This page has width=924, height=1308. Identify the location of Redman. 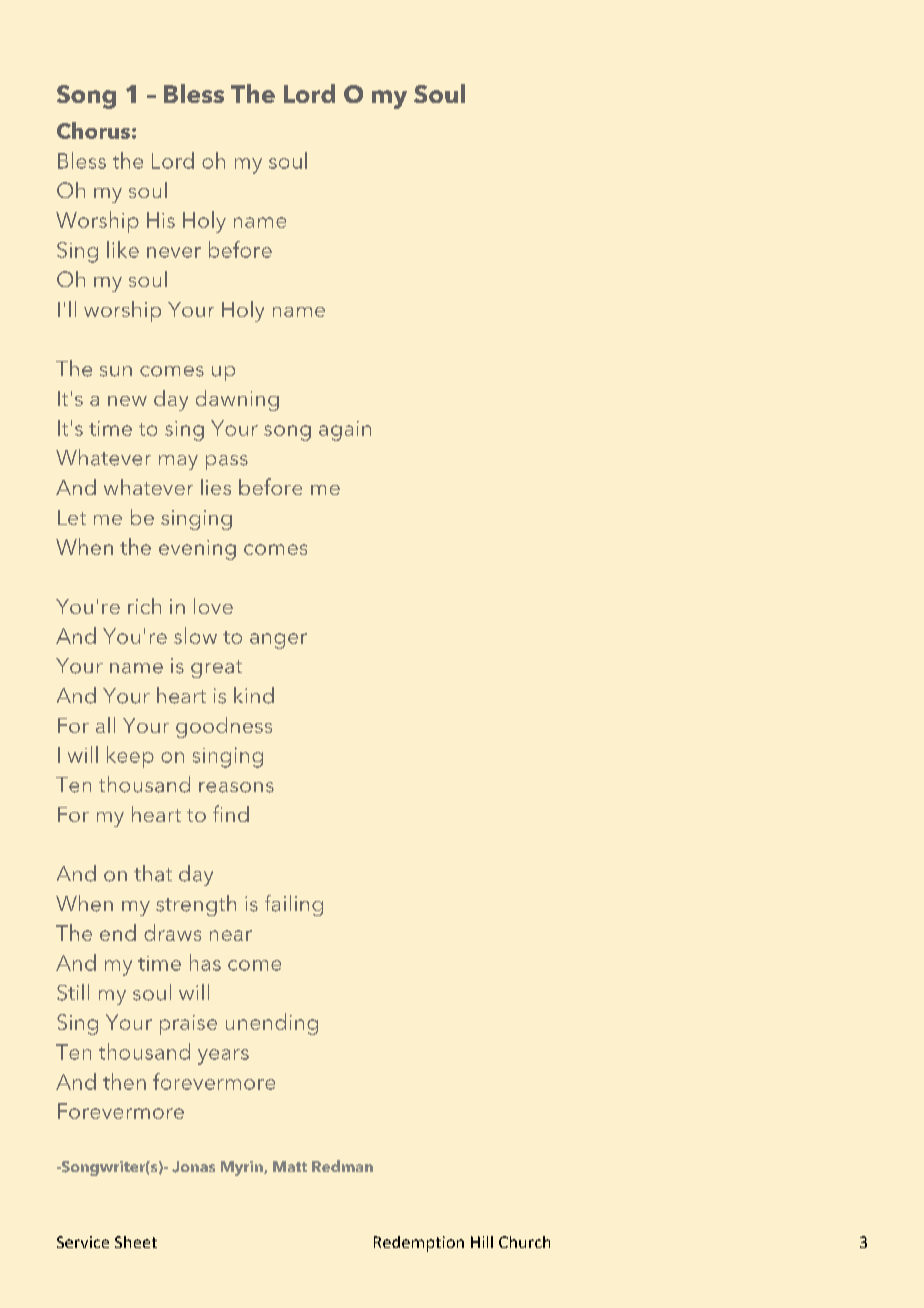
(342, 1166).
